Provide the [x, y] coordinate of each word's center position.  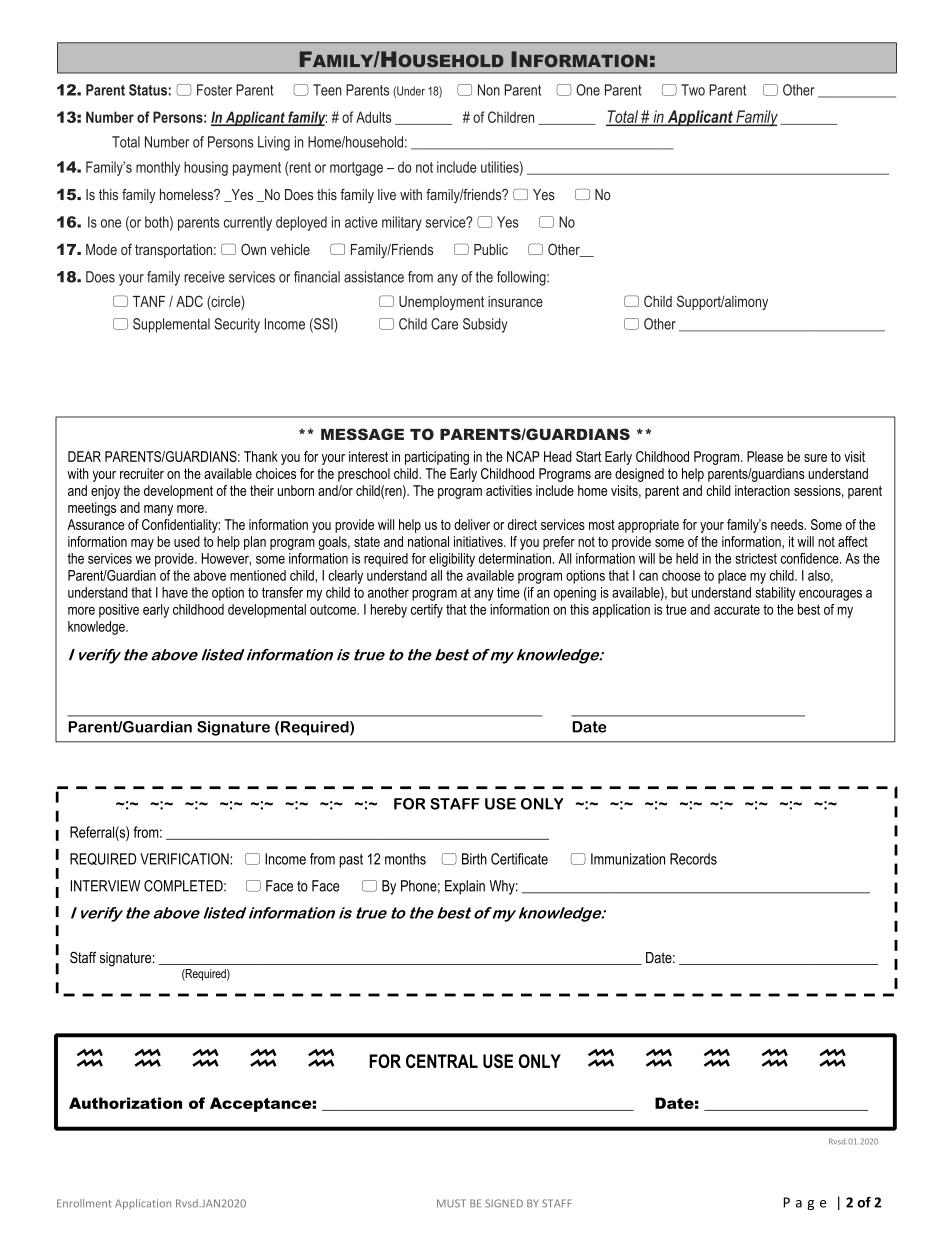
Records [693, 859]
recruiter [142, 473]
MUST [451, 1203]
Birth [474, 859]
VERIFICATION [185, 859]
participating [437, 458]
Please [765, 456]
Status [148, 90]
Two [693, 90]
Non [489, 90]
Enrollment [84, 1203]
